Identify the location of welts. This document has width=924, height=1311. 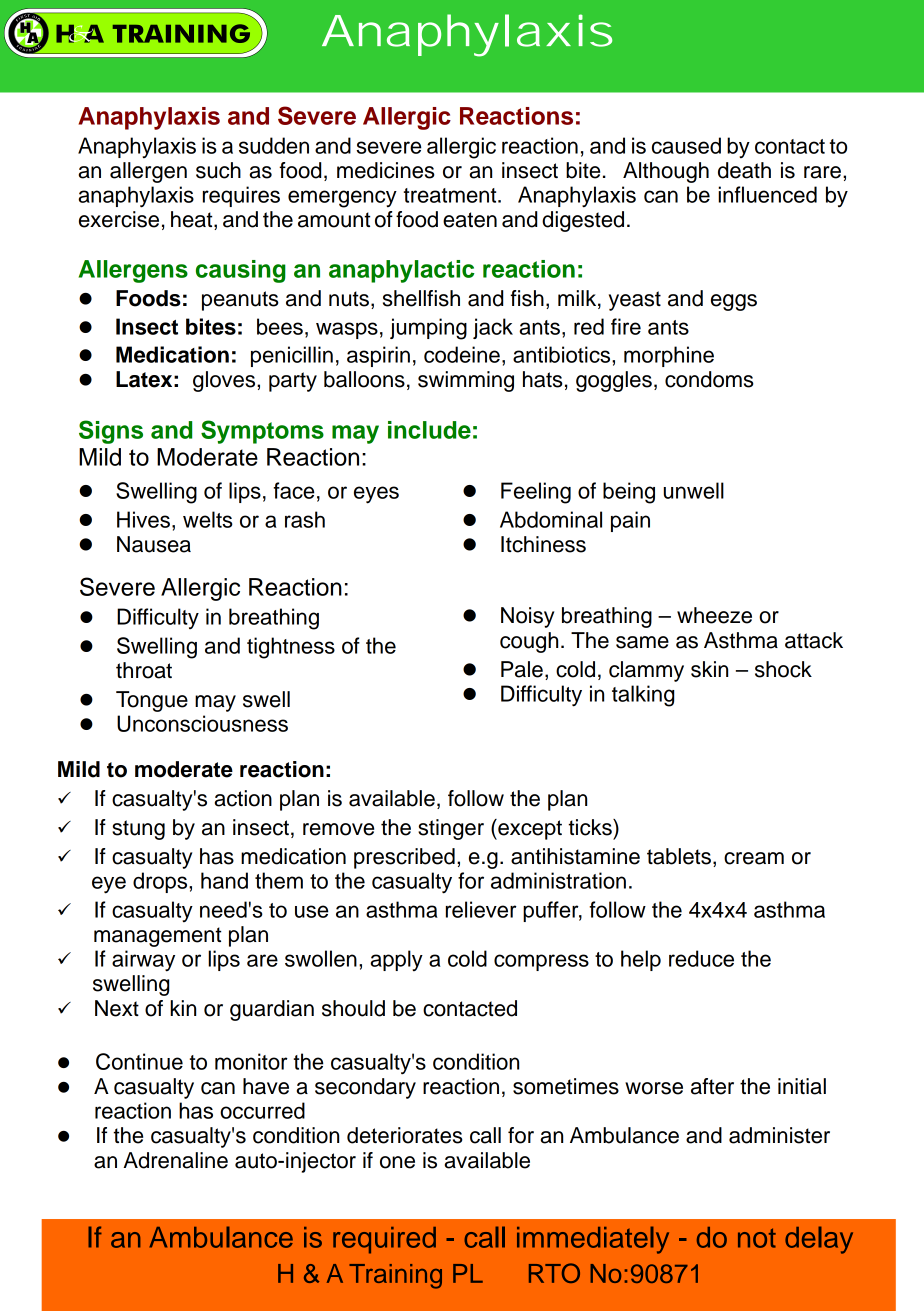
(208, 519).
